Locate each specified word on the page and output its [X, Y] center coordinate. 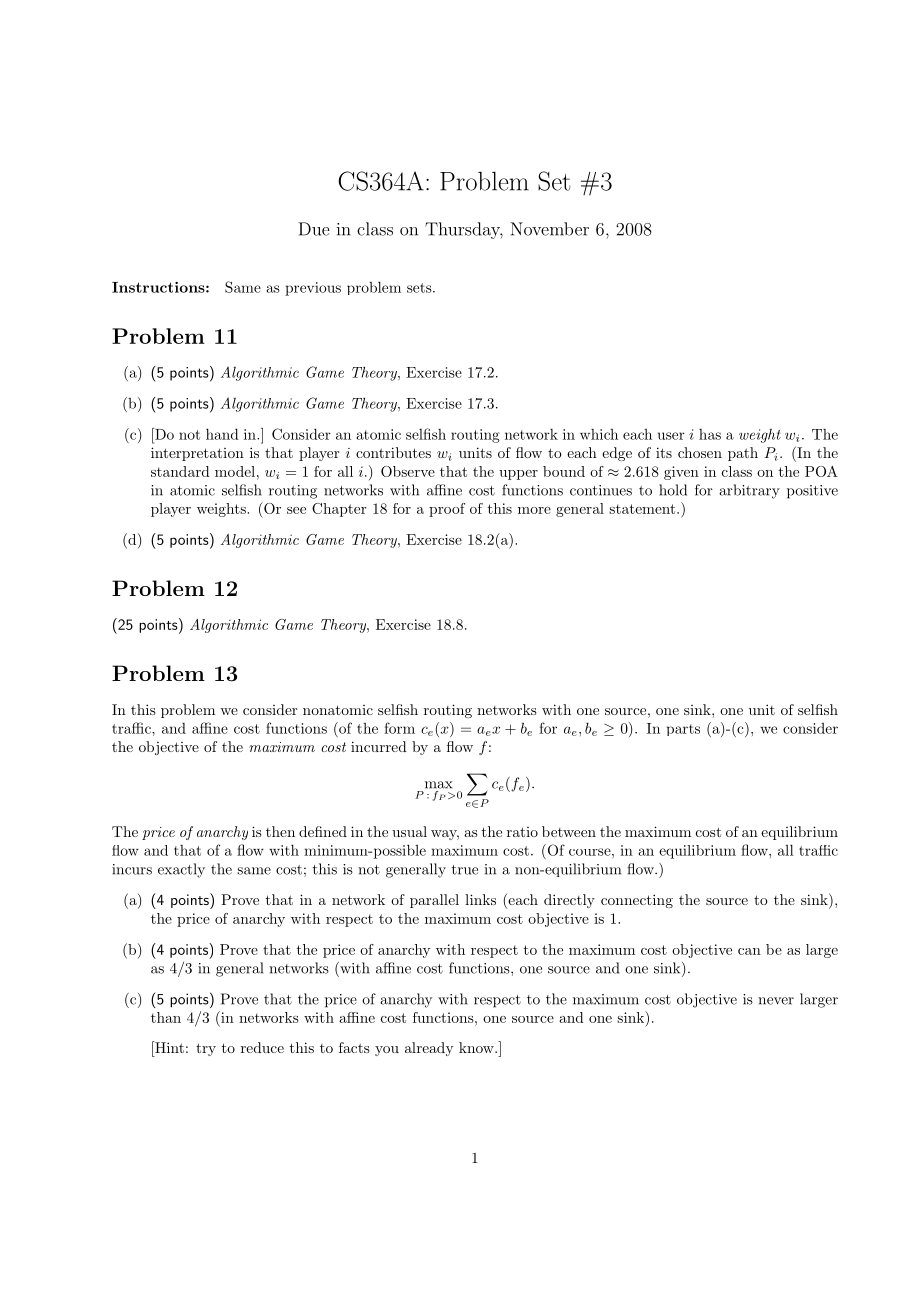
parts [683, 730]
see [296, 510]
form [399, 728]
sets [420, 288]
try [206, 1049]
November [549, 229]
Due [314, 229]
